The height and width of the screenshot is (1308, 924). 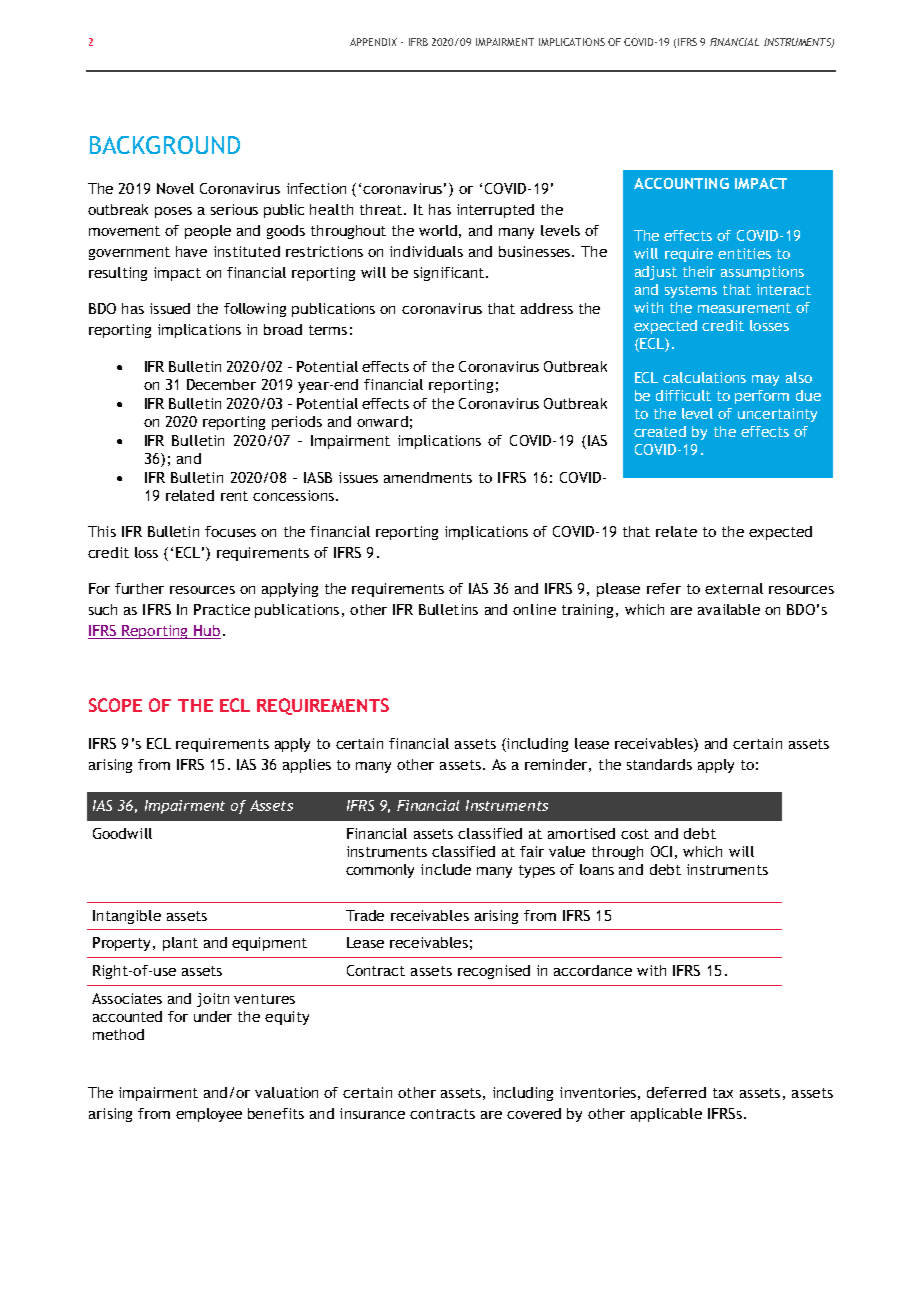 I want to click on applies, so click(x=307, y=766).
